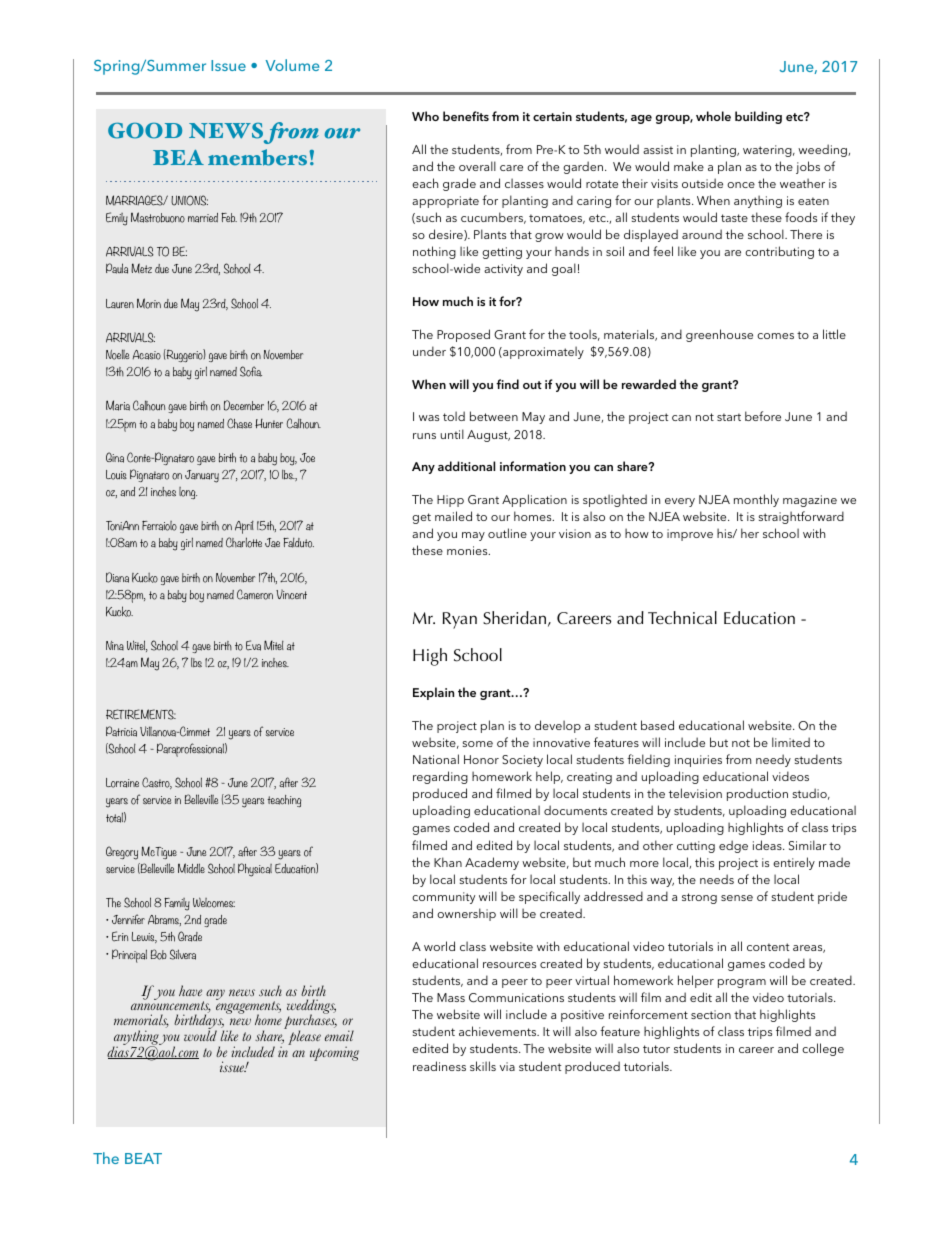 The height and width of the page is (1233, 952). I want to click on production, so click(757, 794).
